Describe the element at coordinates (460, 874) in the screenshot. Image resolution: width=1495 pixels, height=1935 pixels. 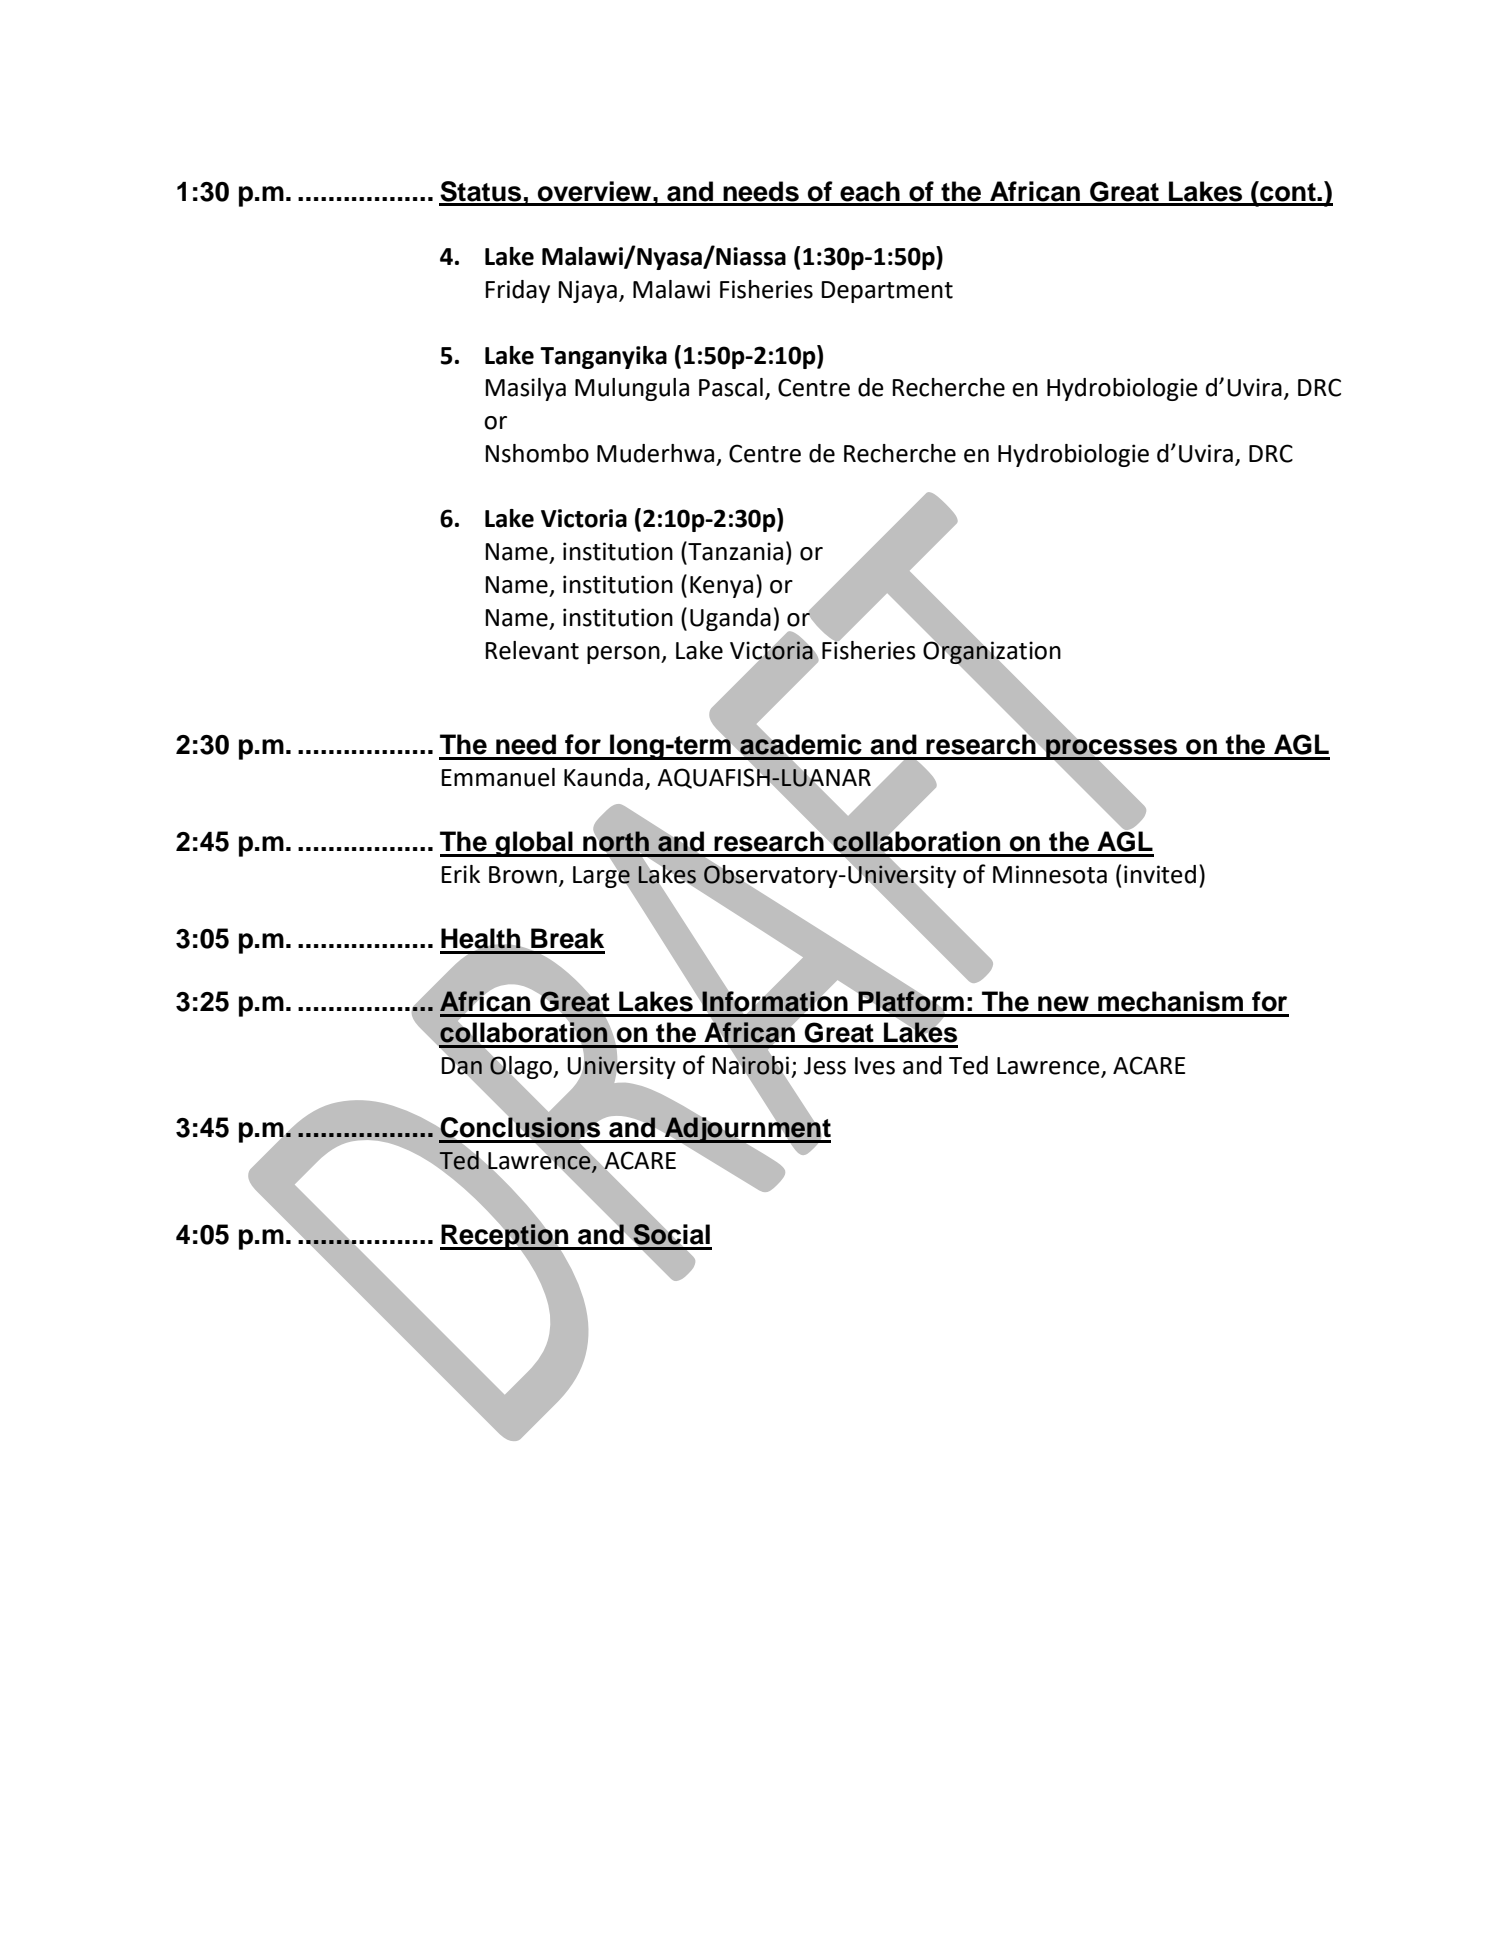
I see `Erik` at that location.
